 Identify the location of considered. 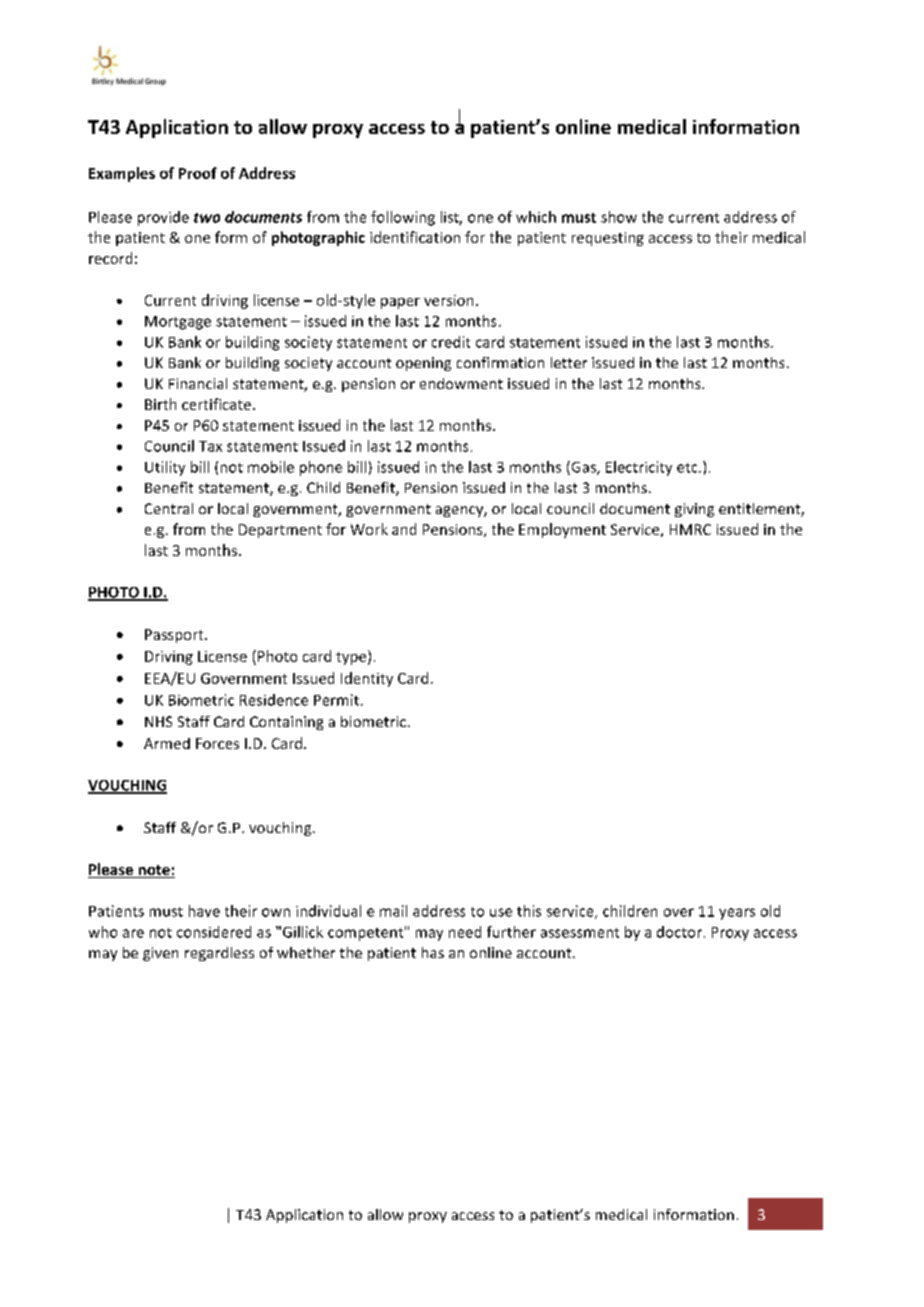
(214, 932).
